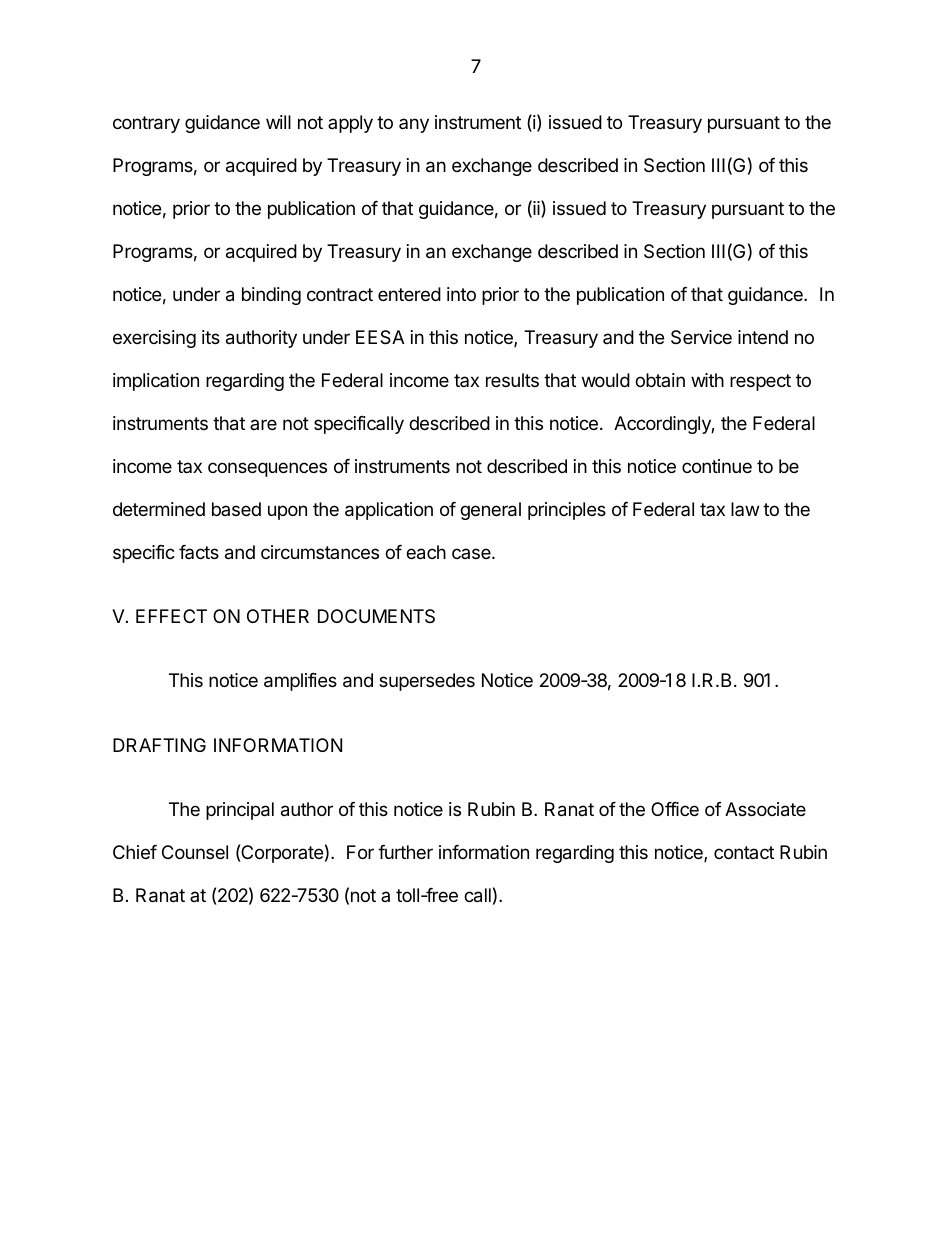 The width and height of the screenshot is (952, 1233). I want to click on Service, so click(701, 337).
